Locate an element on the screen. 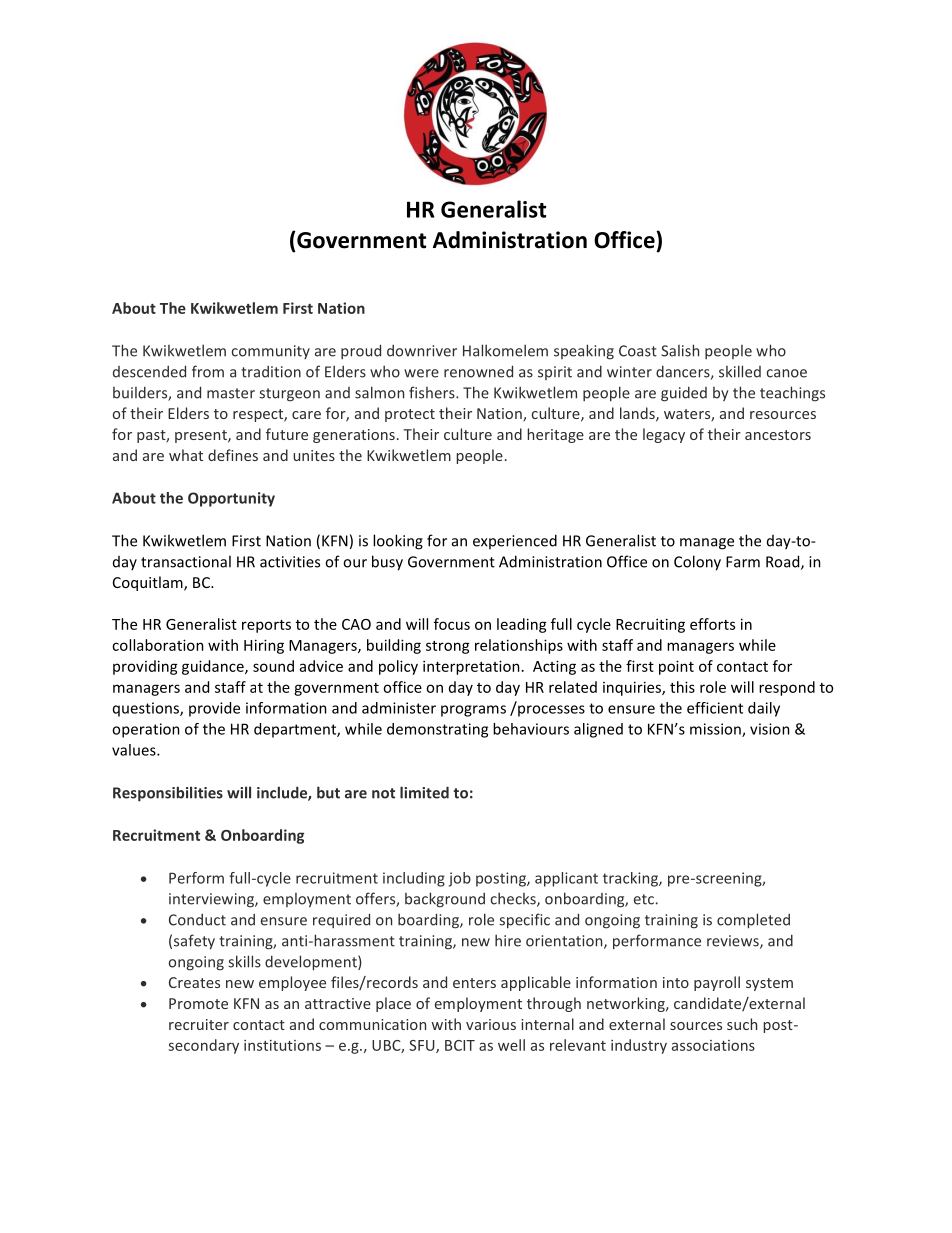  from is located at coordinates (208, 371).
